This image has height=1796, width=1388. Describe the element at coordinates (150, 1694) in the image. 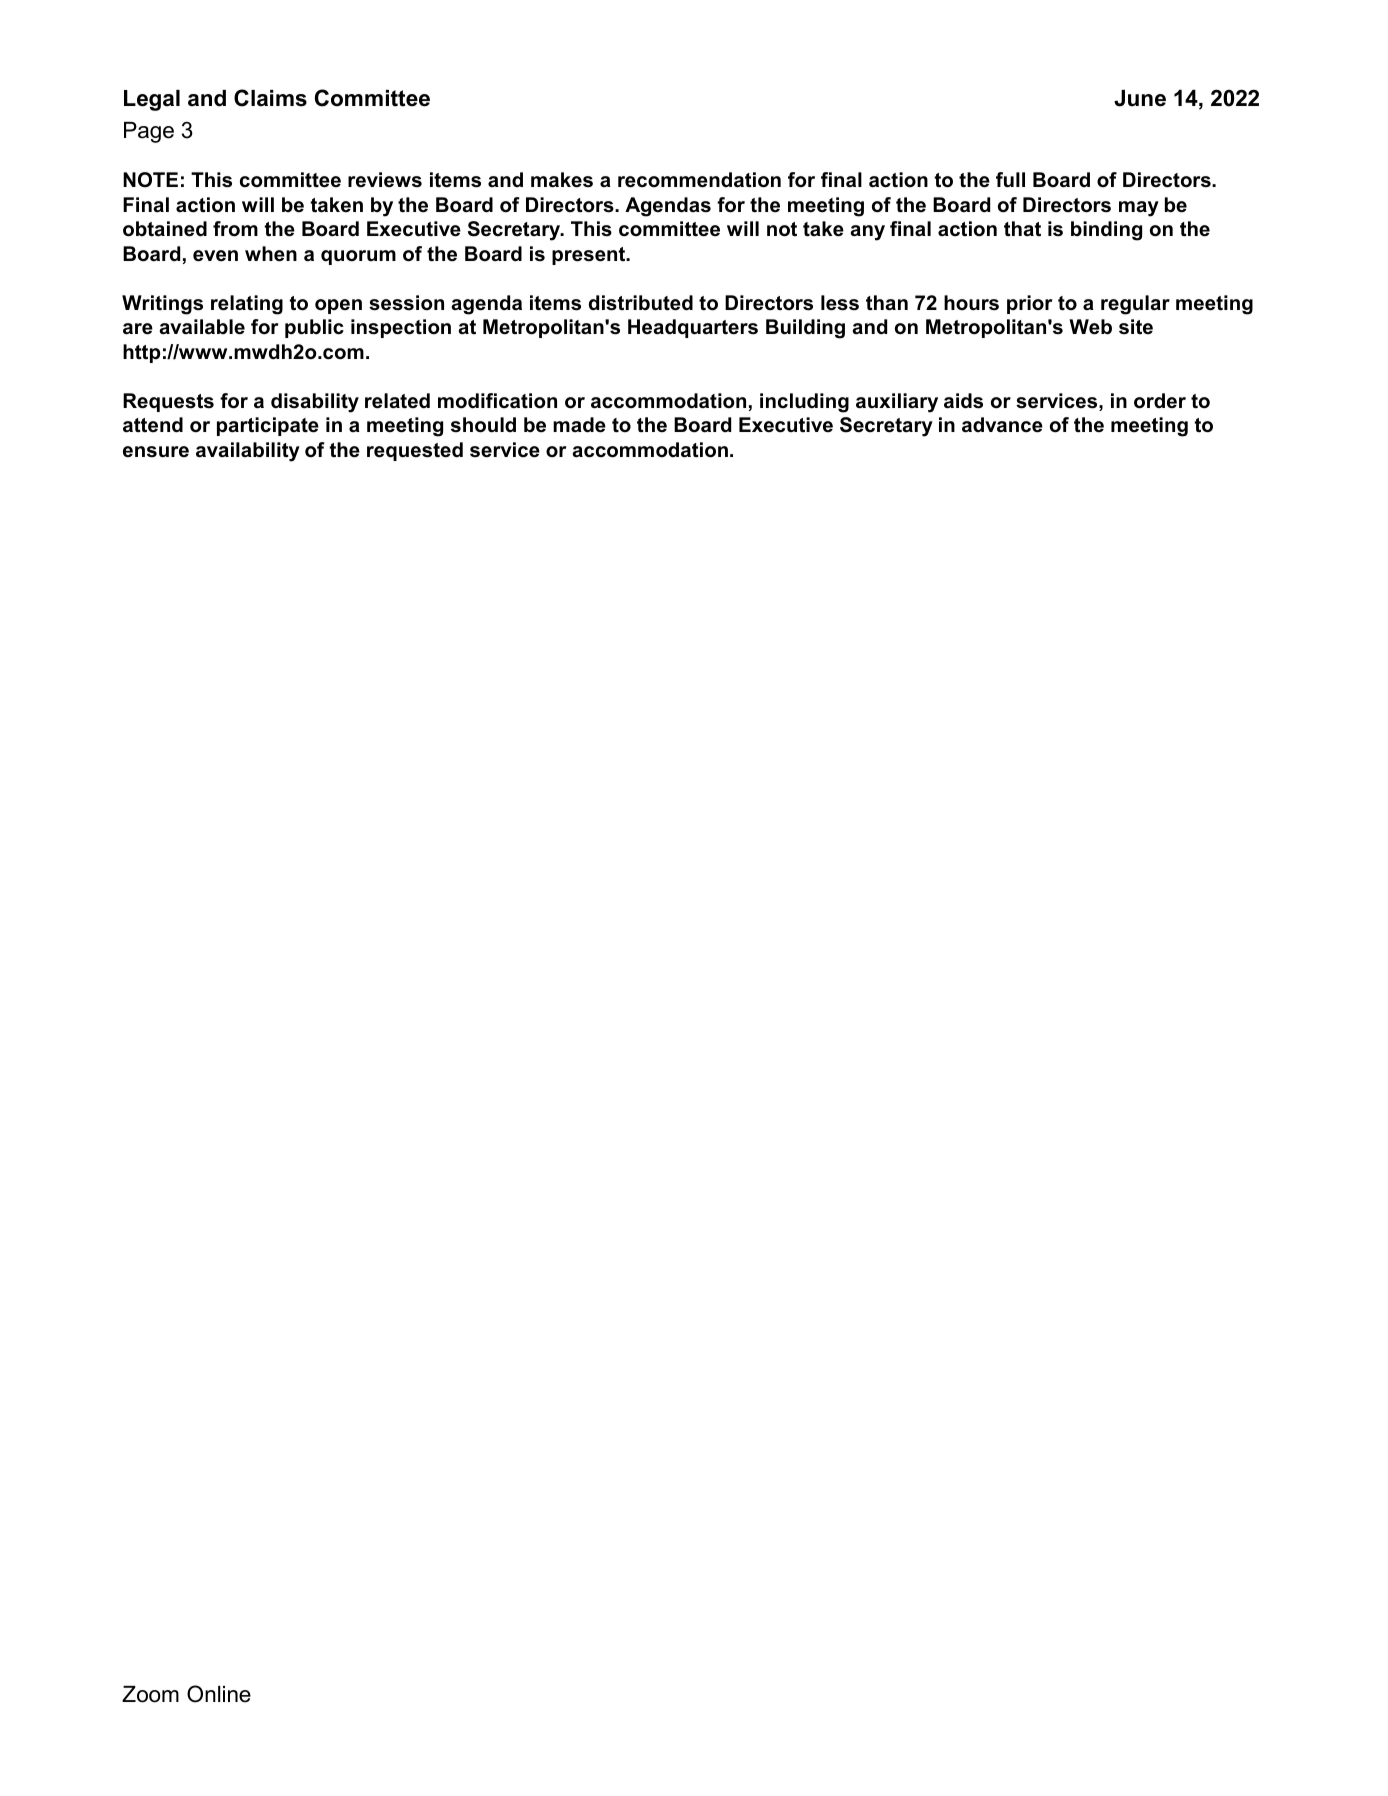

I see `Zoom` at that location.
